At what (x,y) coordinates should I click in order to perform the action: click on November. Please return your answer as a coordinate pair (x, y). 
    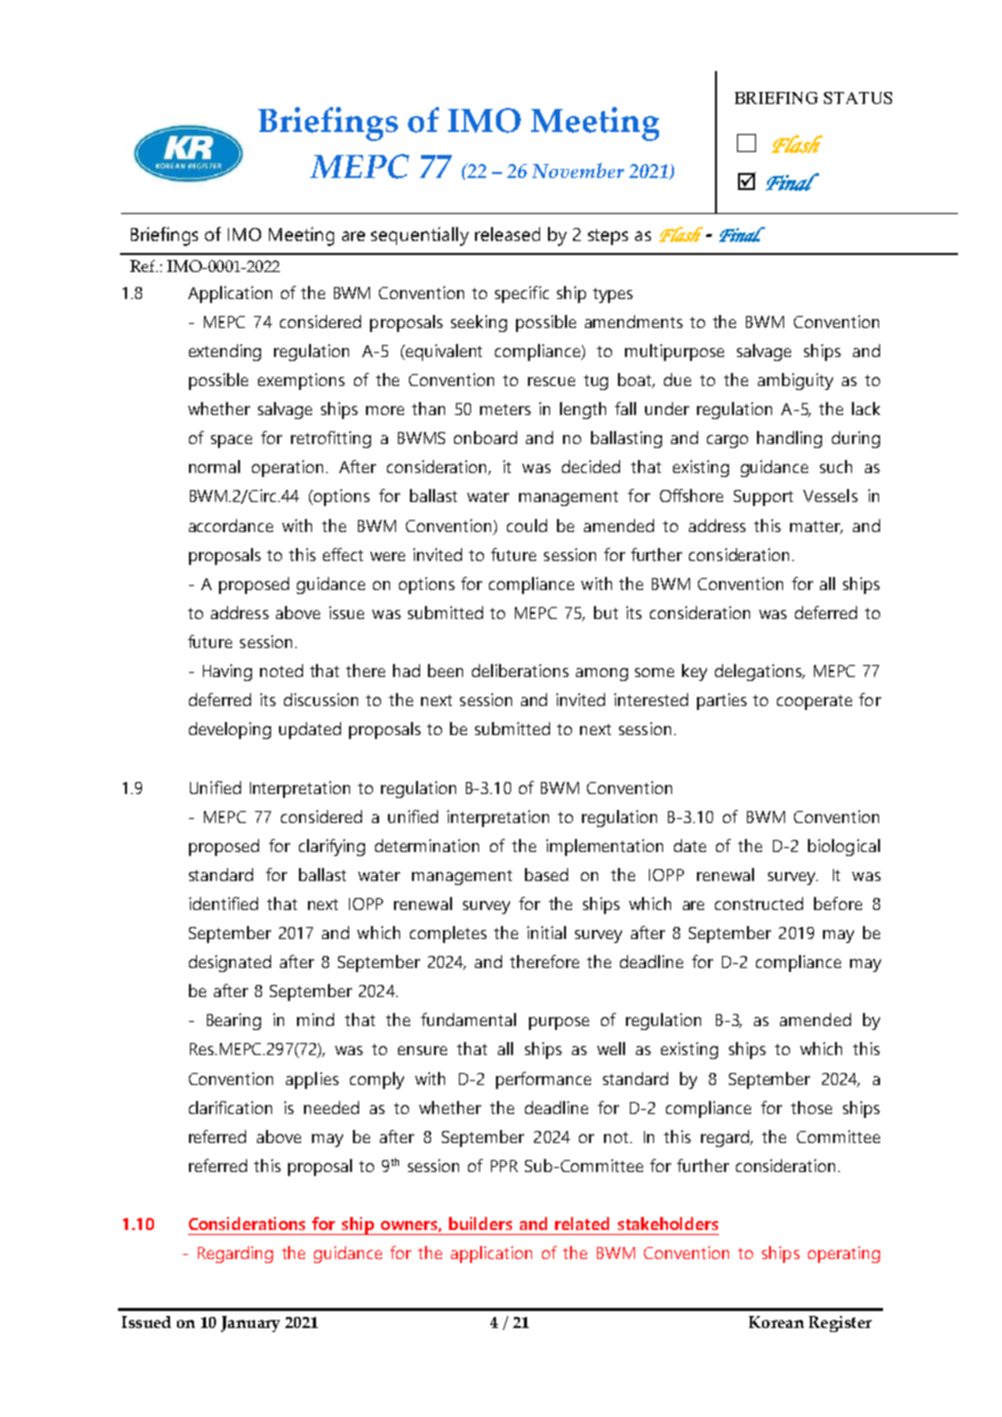
    Looking at the image, I should click on (578, 170).
